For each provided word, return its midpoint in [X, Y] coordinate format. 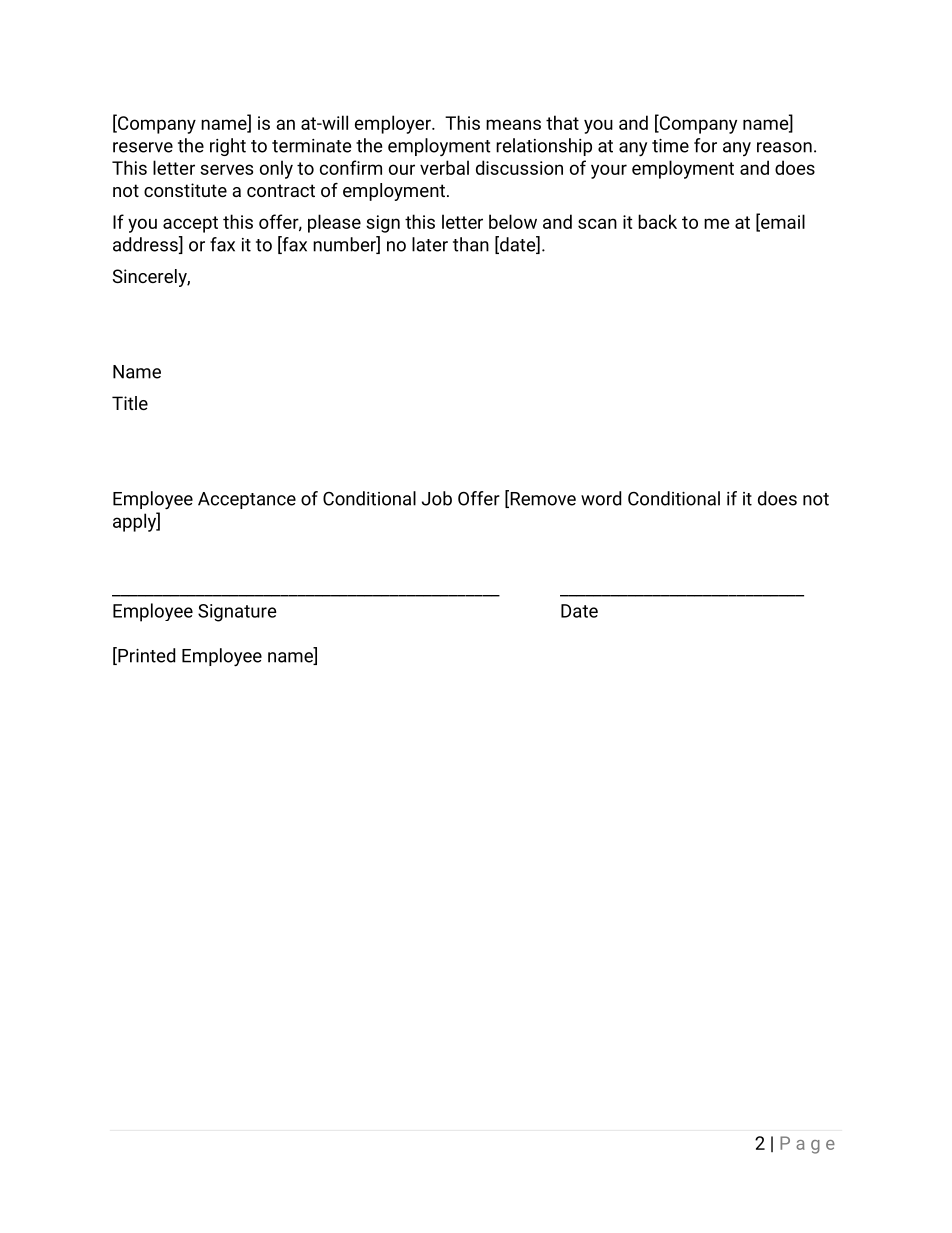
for [705, 145]
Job [437, 498]
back [657, 221]
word [601, 498]
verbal [444, 167]
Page [807, 1145]
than [471, 244]
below [513, 221]
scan [597, 223]
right [228, 147]
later [430, 244]
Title [130, 403]
